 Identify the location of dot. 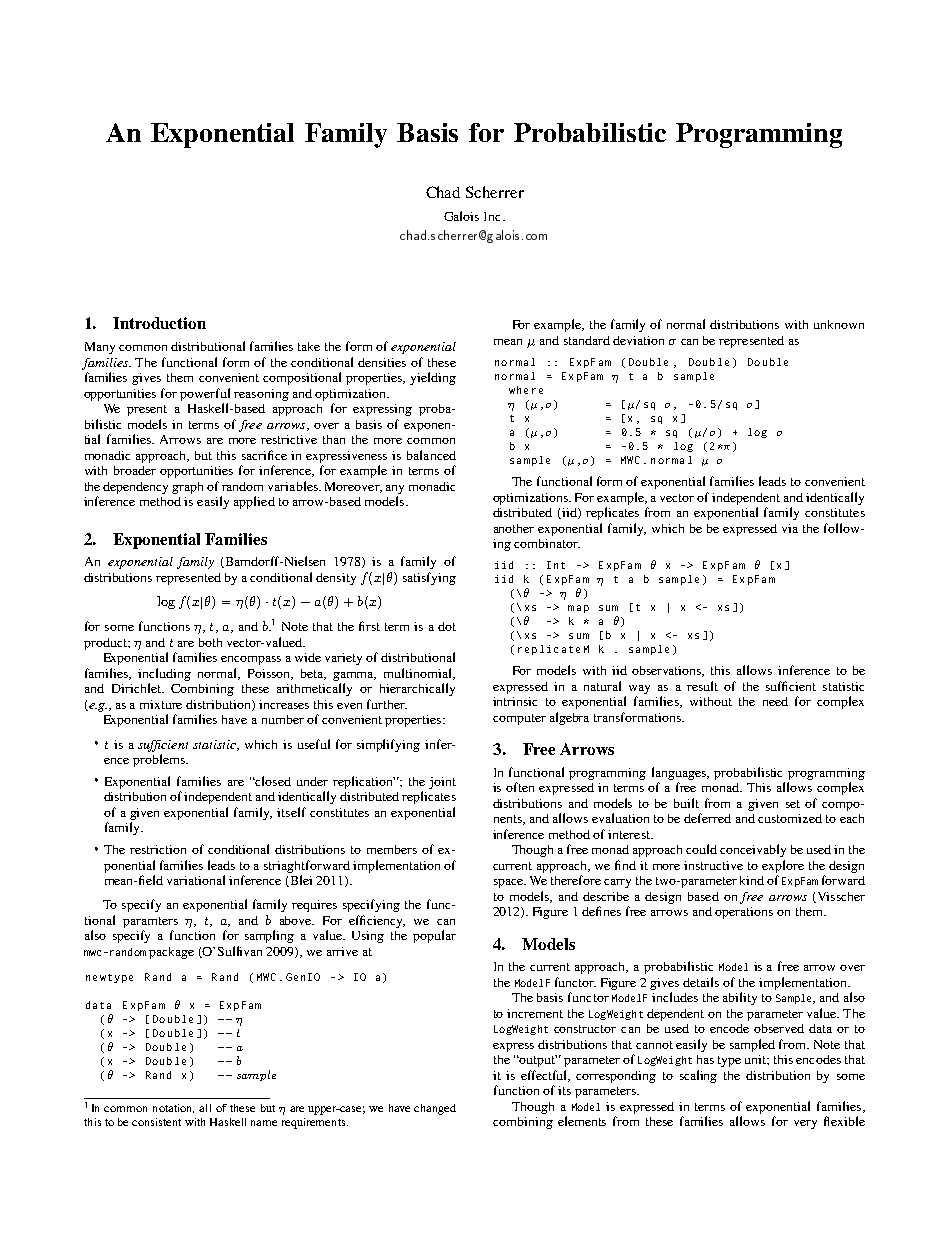
(447, 626).
